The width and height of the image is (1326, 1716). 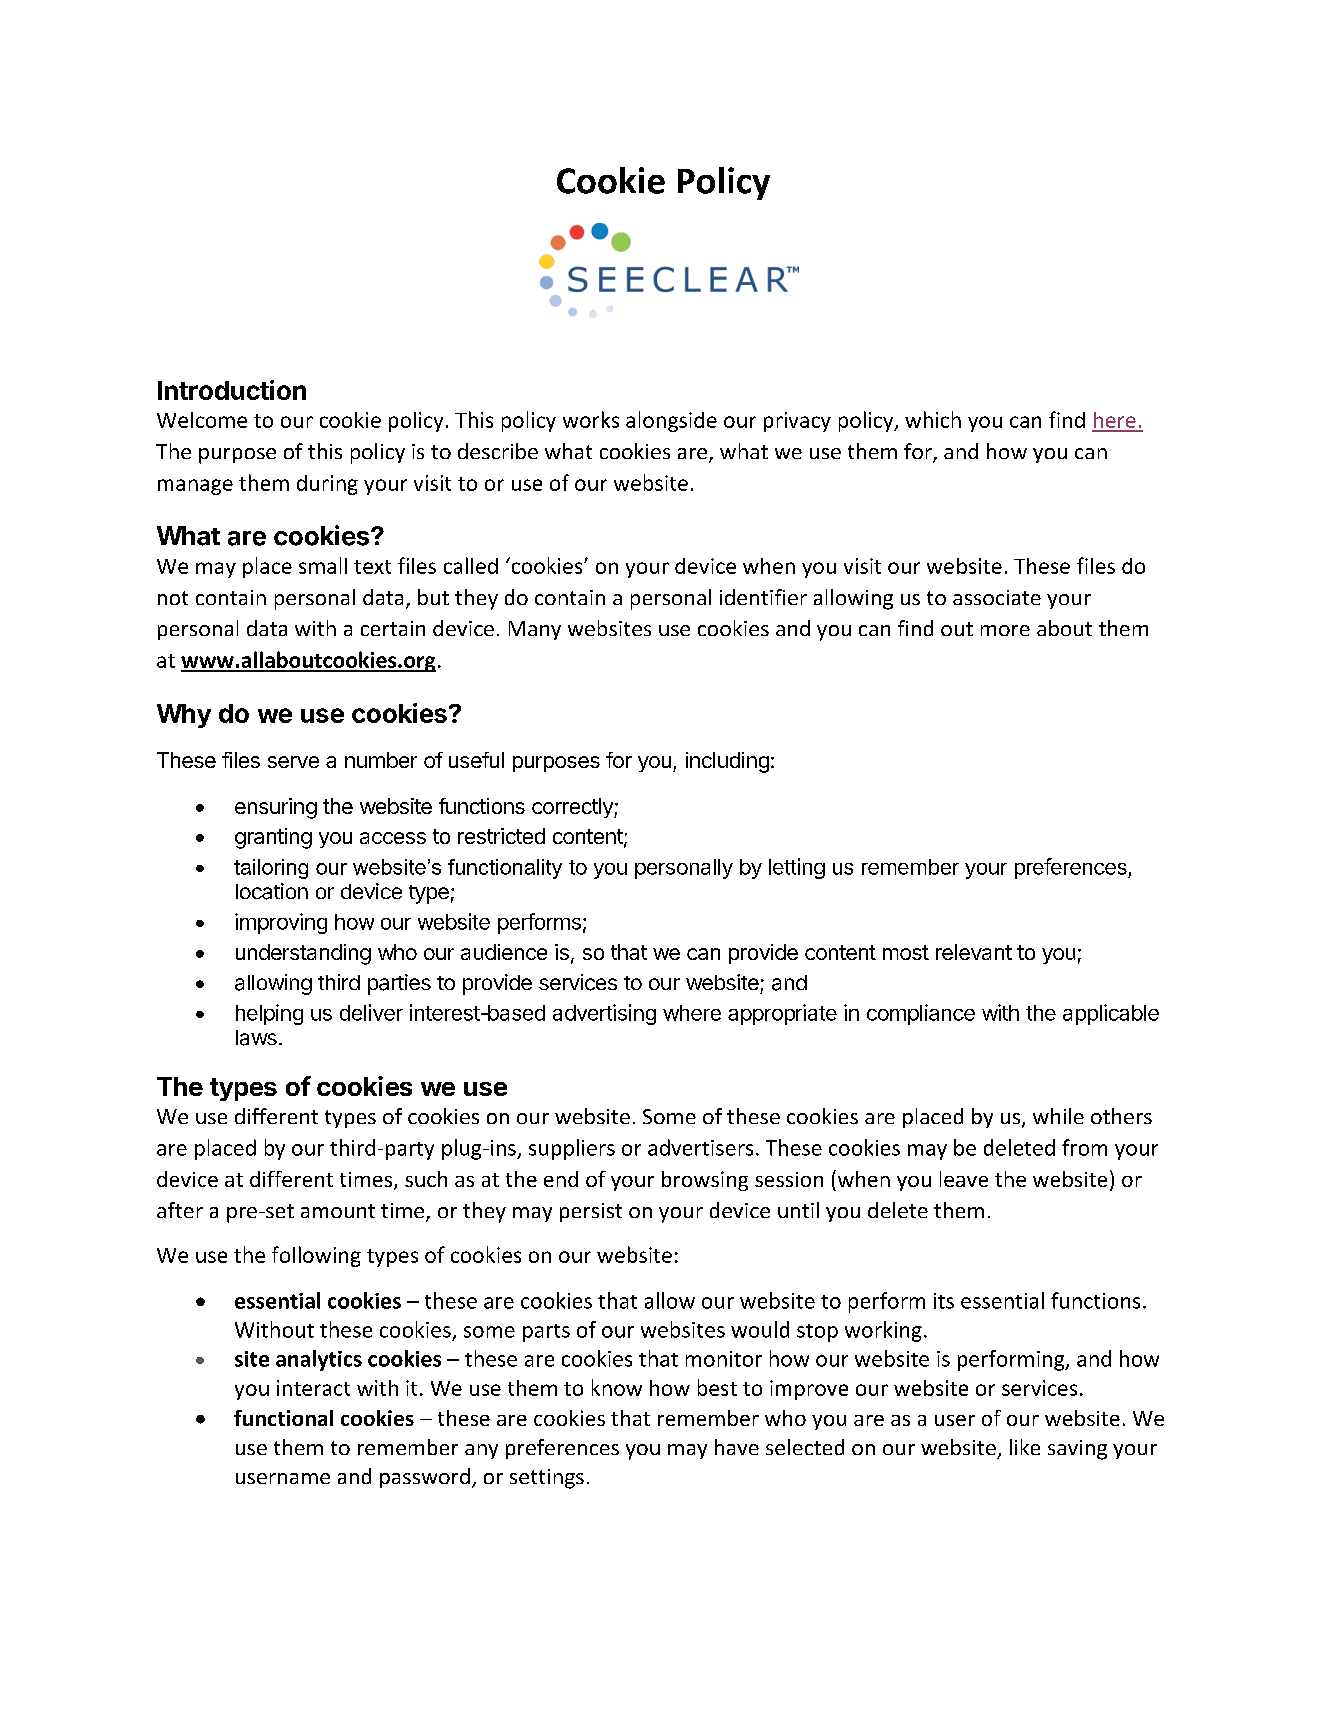 What do you see at coordinates (671, 421) in the image?
I see `alongside` at bounding box center [671, 421].
